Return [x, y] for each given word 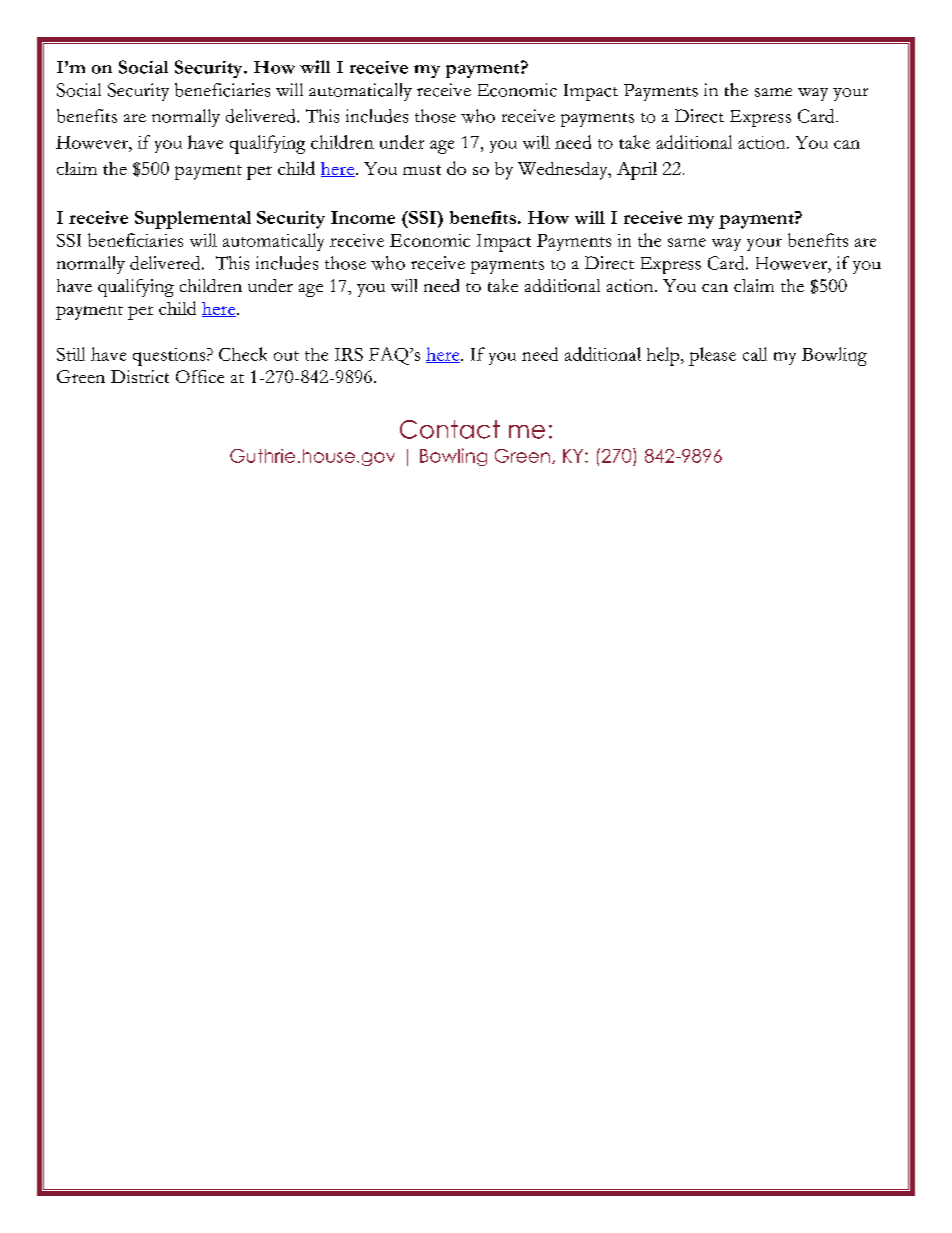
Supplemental [193, 220]
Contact [450, 429]
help [664, 356]
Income [363, 217]
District [140, 376]
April [637, 171]
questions [170, 357]
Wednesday [564, 171]
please [712, 356]
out [286, 356]
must [422, 170]
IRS [349, 354]
